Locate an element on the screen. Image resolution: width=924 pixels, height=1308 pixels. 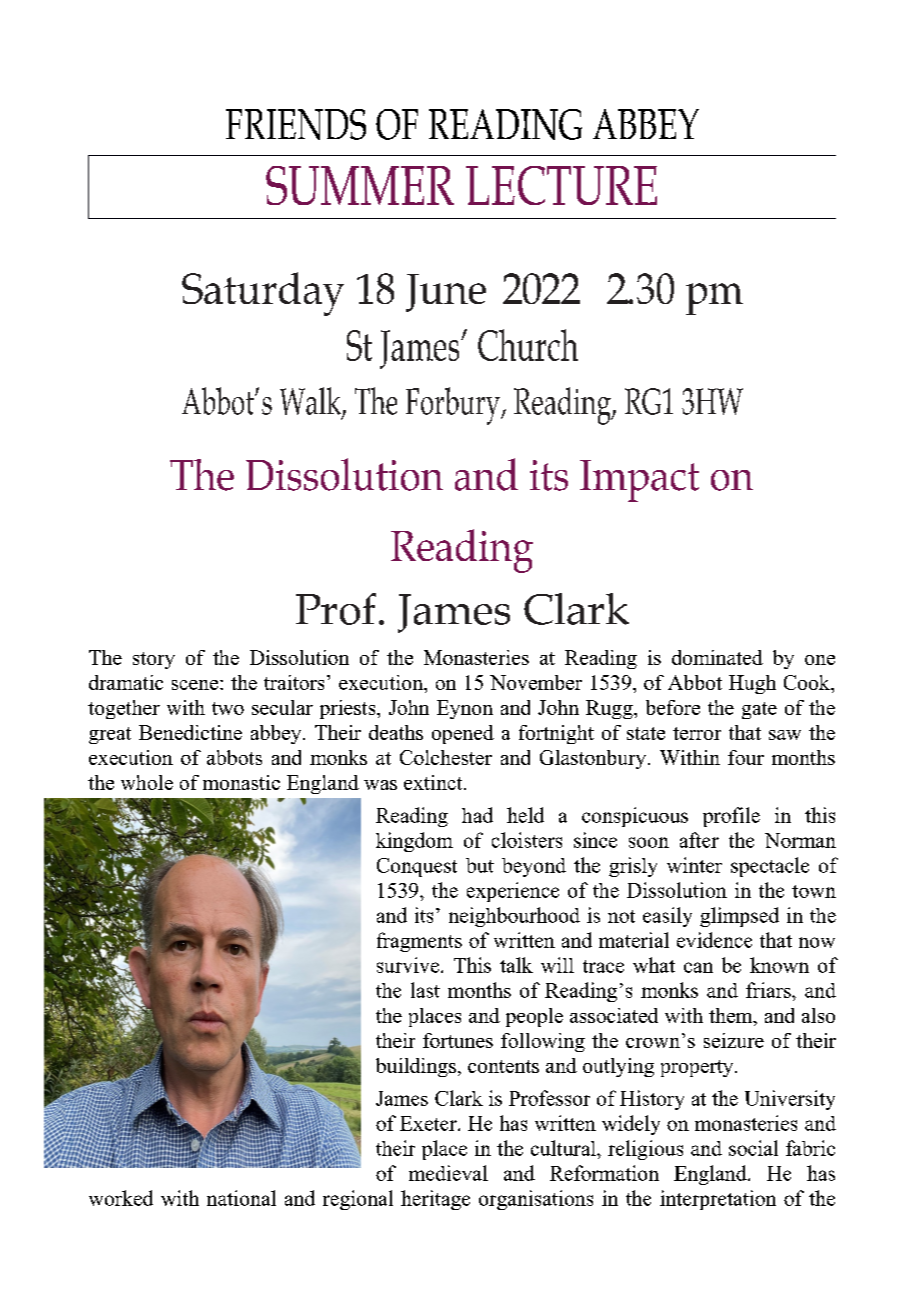
medieval is located at coordinates (448, 1173).
